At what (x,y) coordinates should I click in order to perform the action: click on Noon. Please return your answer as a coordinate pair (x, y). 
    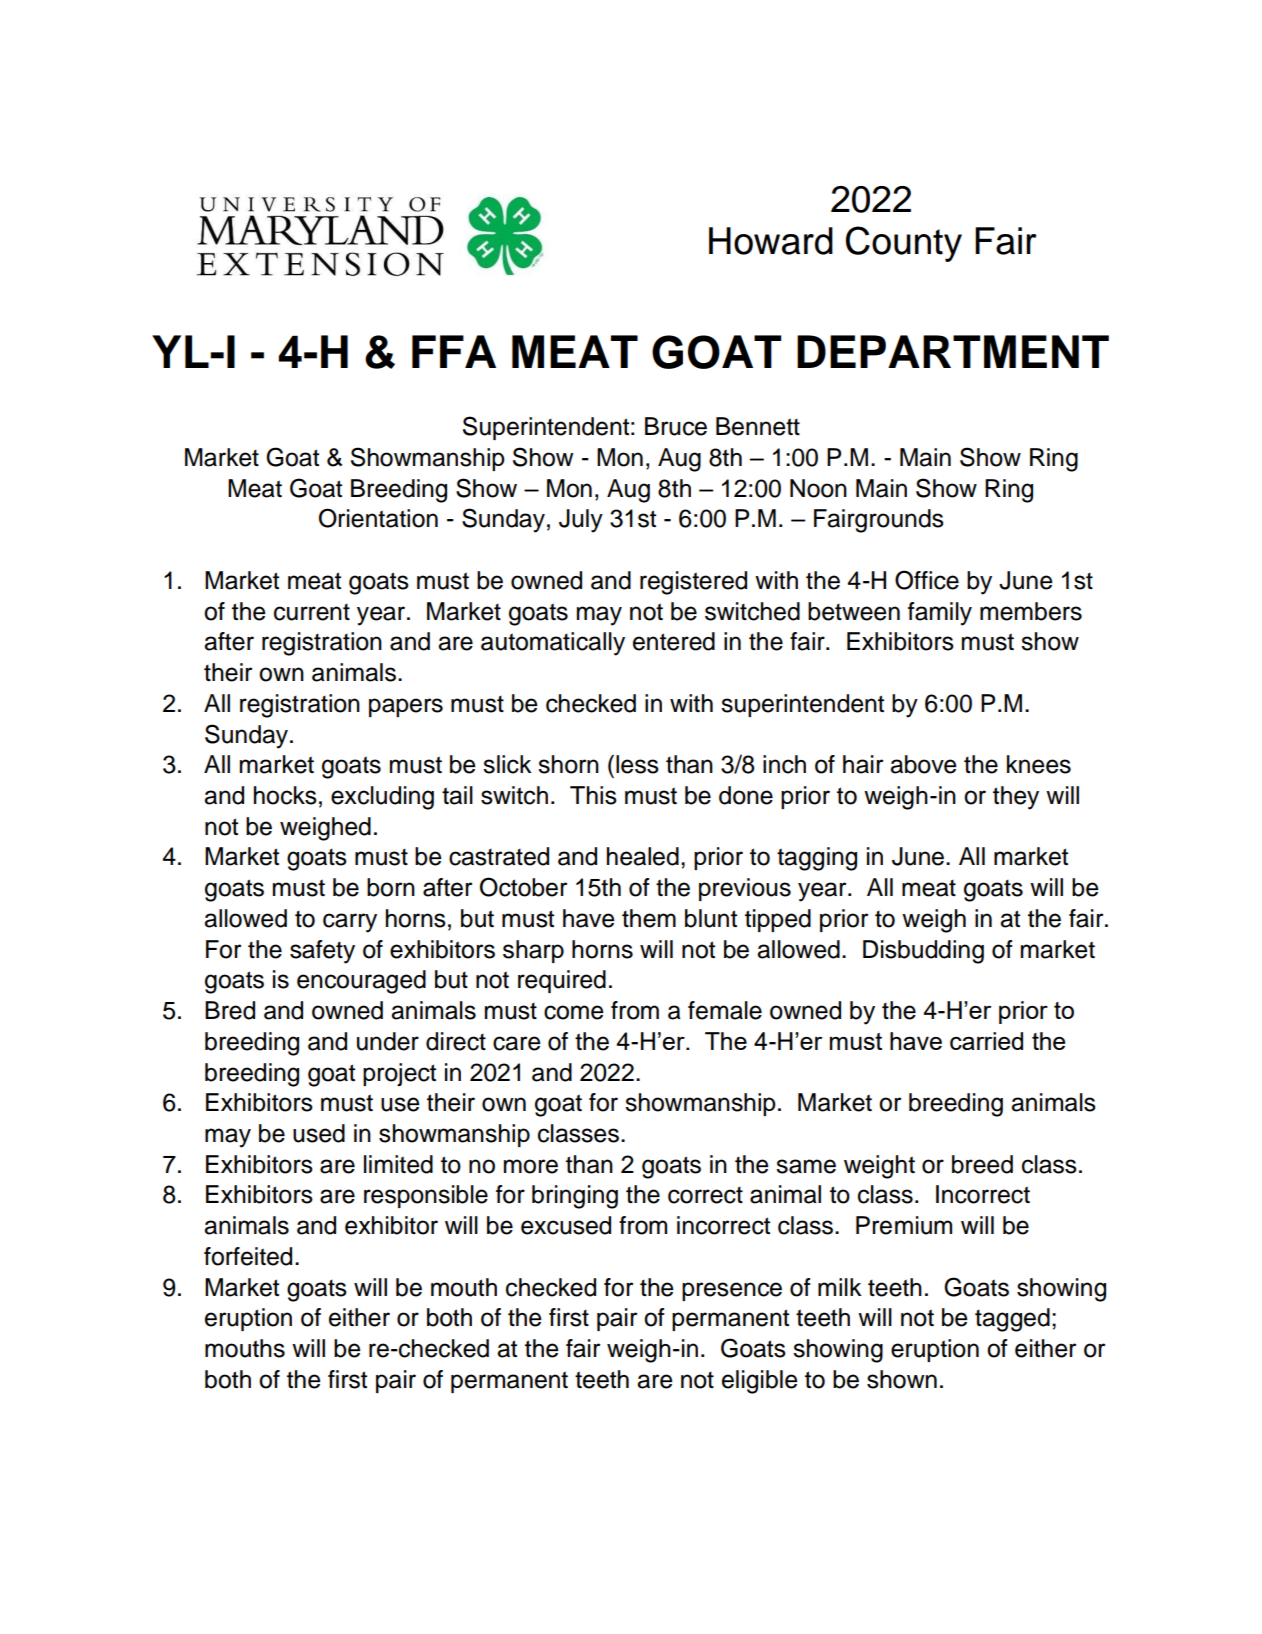
    Looking at the image, I should click on (818, 488).
